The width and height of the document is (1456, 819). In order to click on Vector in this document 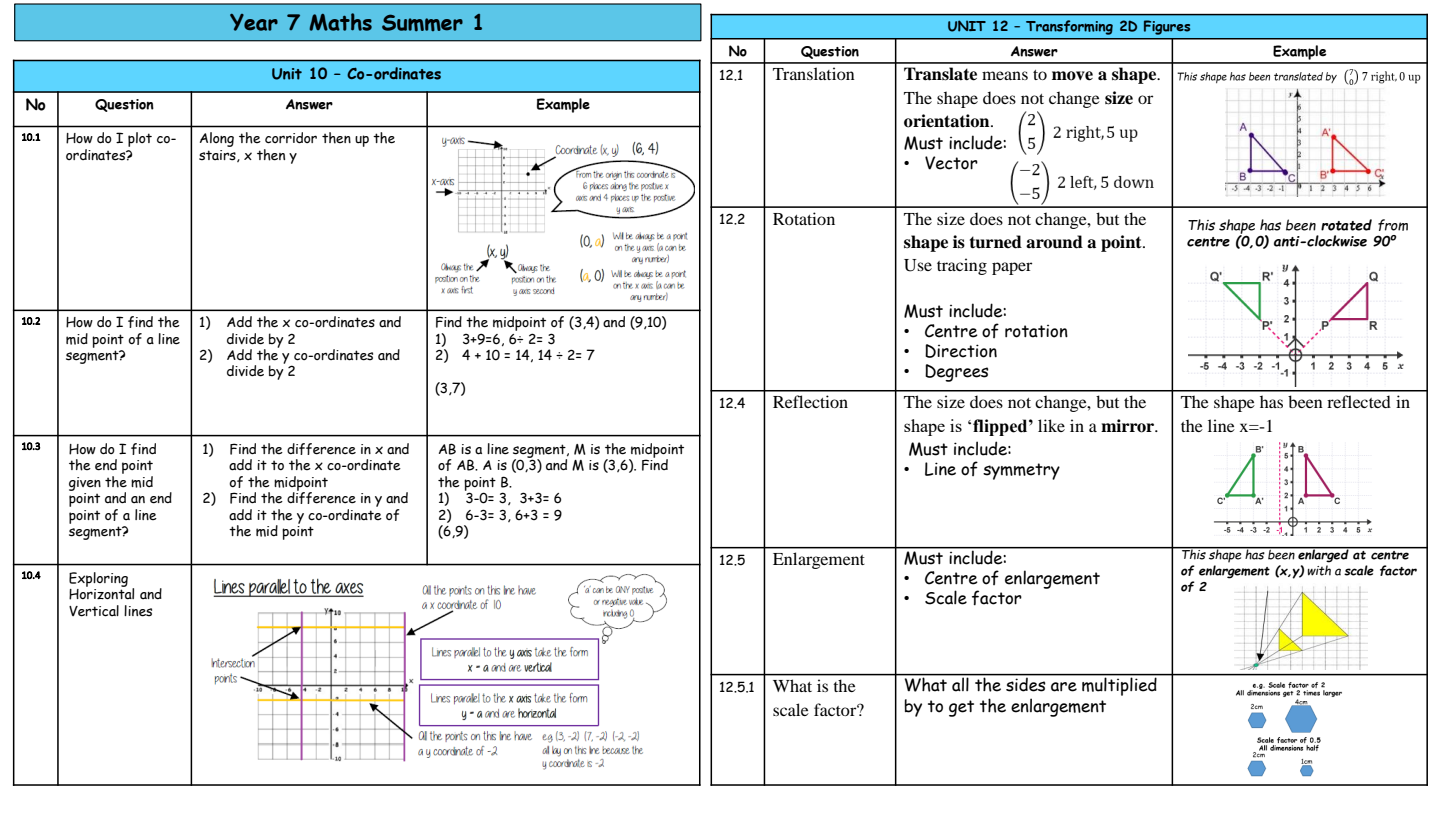, I will do `click(951, 163)`.
